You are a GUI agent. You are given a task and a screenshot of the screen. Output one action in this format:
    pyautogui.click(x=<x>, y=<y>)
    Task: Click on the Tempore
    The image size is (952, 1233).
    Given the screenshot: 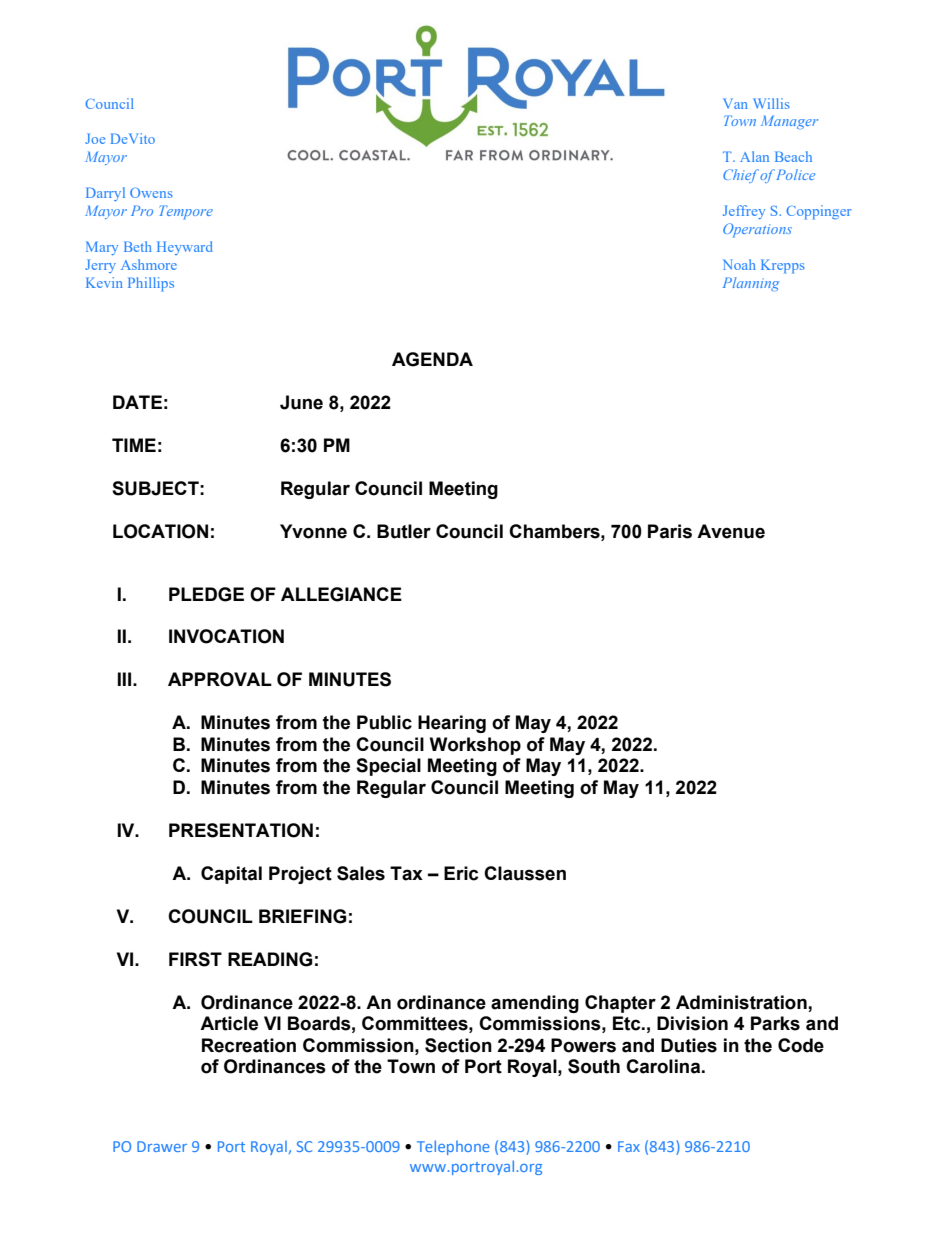 What is the action you would take?
    pyautogui.click(x=186, y=212)
